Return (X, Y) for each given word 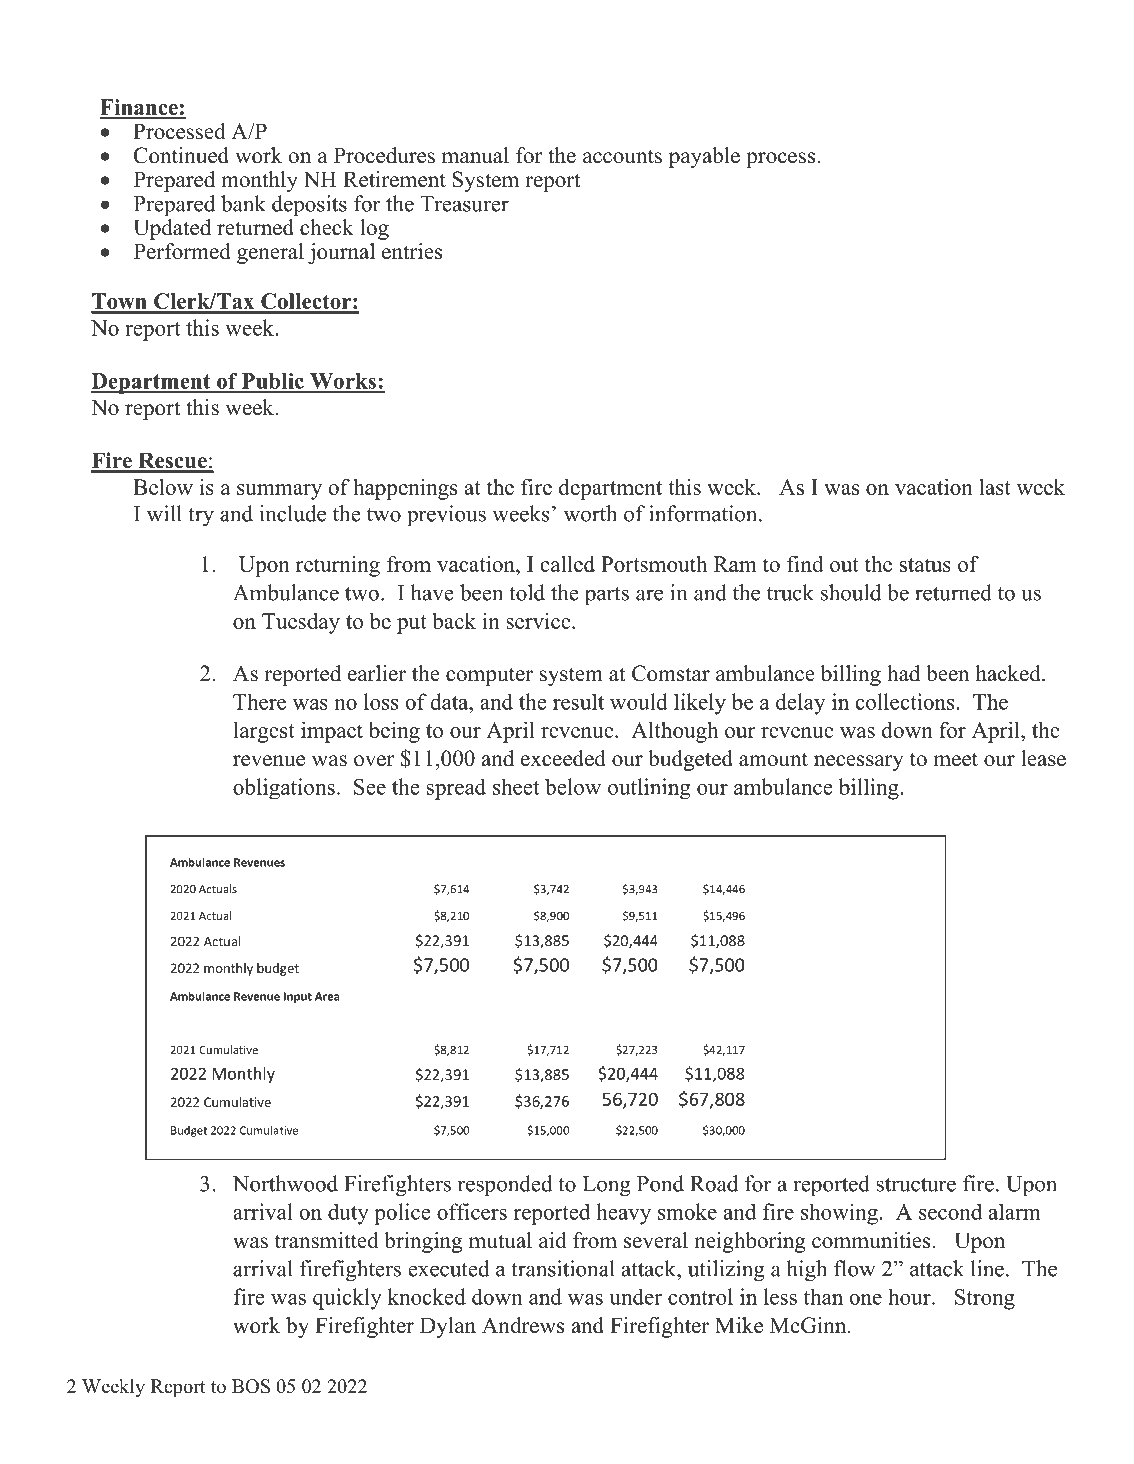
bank (243, 203)
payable (704, 157)
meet (955, 759)
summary (279, 492)
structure (916, 1184)
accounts (622, 156)
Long (606, 1186)
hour (910, 1296)
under (635, 1296)
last (995, 487)
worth (590, 513)
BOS (251, 1386)
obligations (284, 788)
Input (298, 997)
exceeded (563, 758)
